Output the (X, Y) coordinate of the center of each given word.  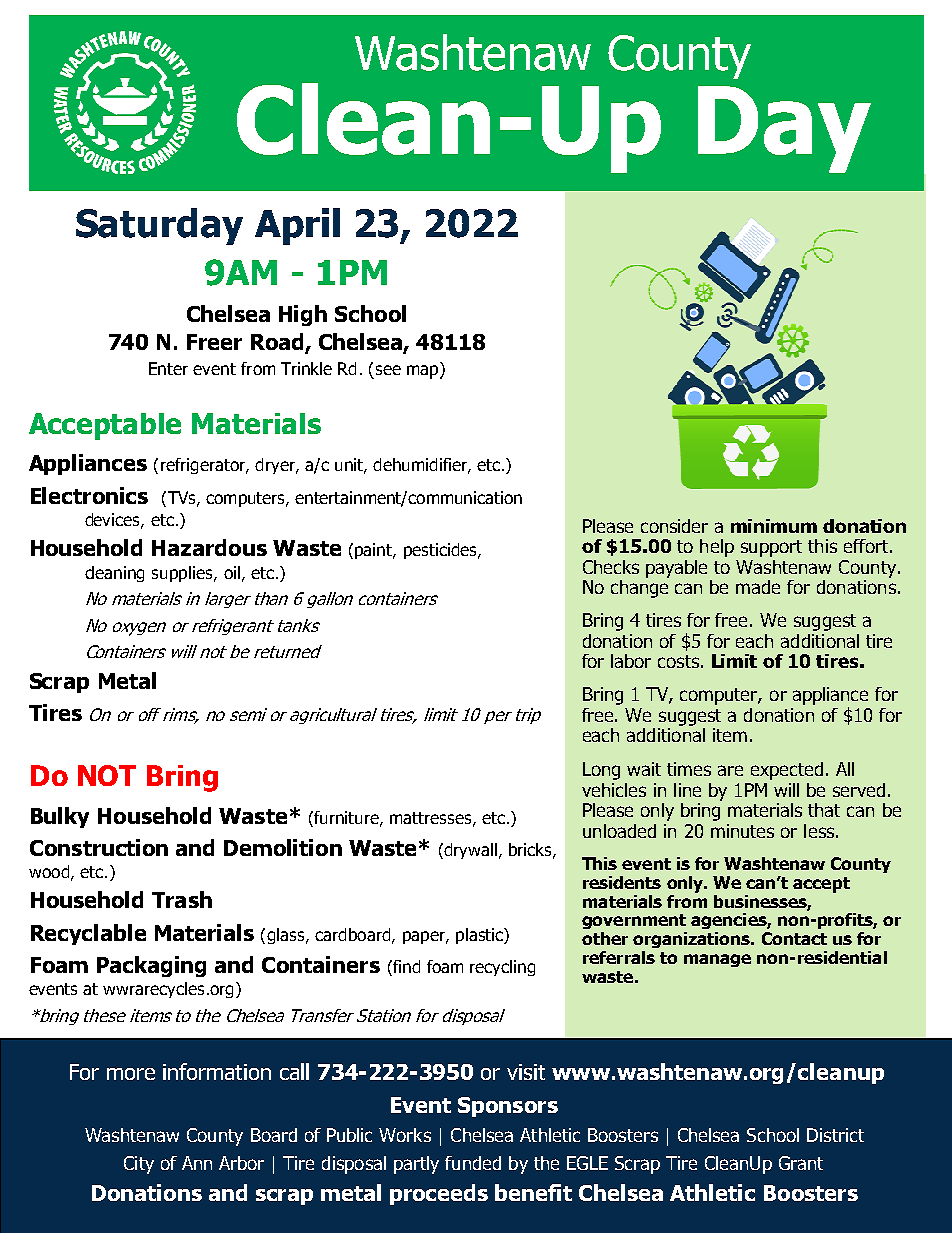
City (139, 1165)
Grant (801, 1163)
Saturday (159, 226)
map (424, 372)
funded (473, 1163)
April (297, 226)
